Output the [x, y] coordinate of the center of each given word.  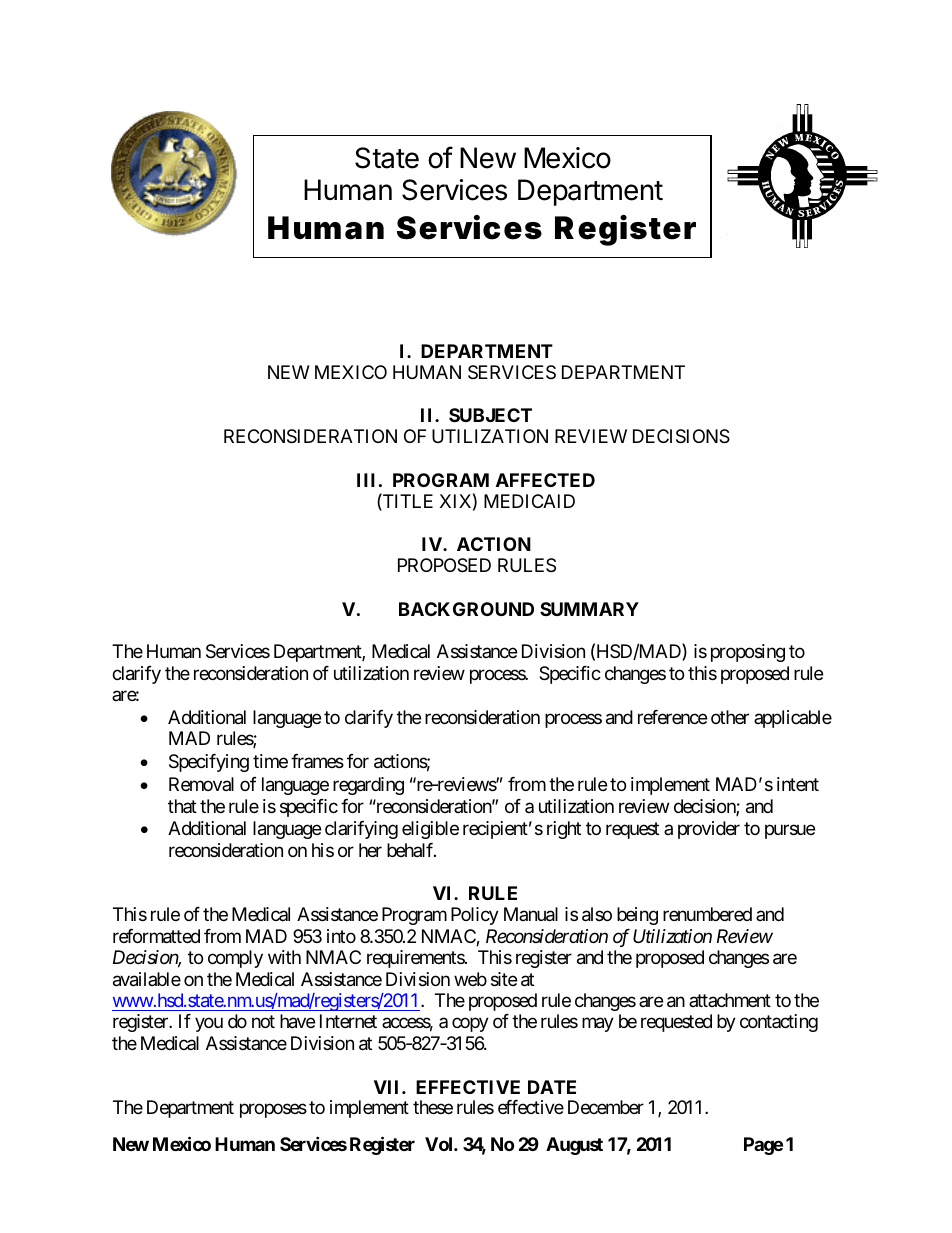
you [209, 1025]
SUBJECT [490, 415]
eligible [430, 830]
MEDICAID [529, 501]
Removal [201, 784]
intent [798, 784]
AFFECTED [545, 480]
